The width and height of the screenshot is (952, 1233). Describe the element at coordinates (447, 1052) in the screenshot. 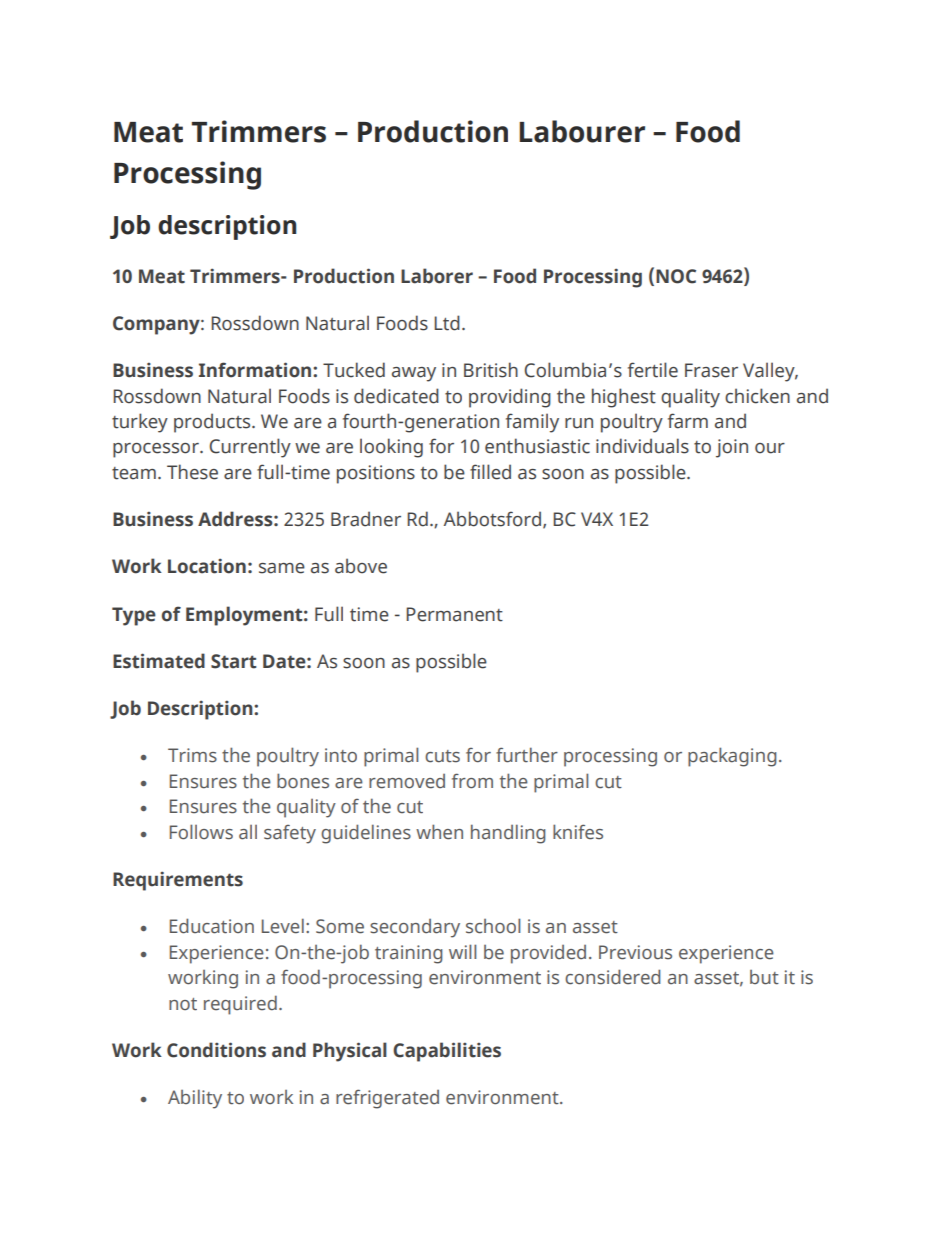

I see `Capabilities` at that location.
